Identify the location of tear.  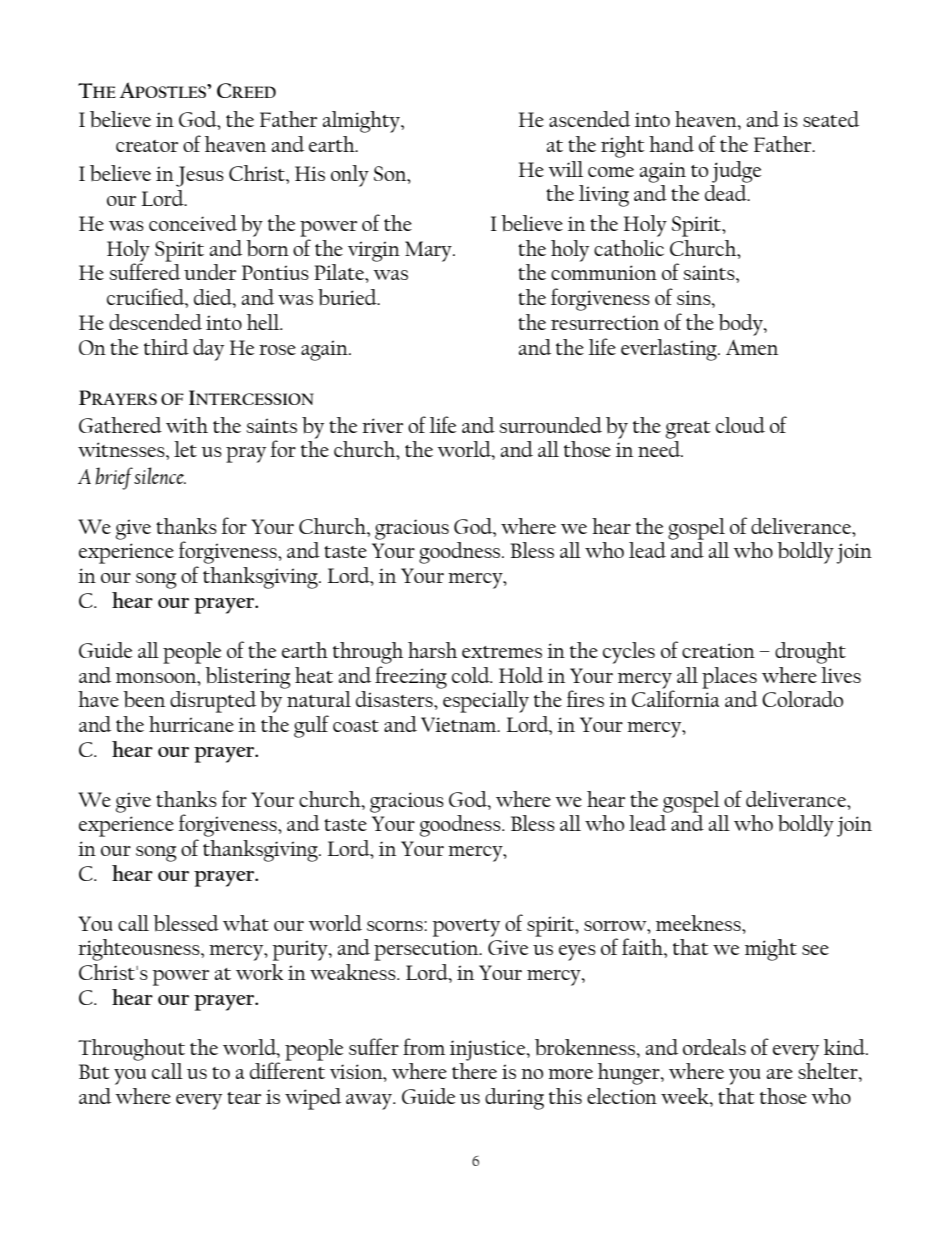
(244, 1098).
